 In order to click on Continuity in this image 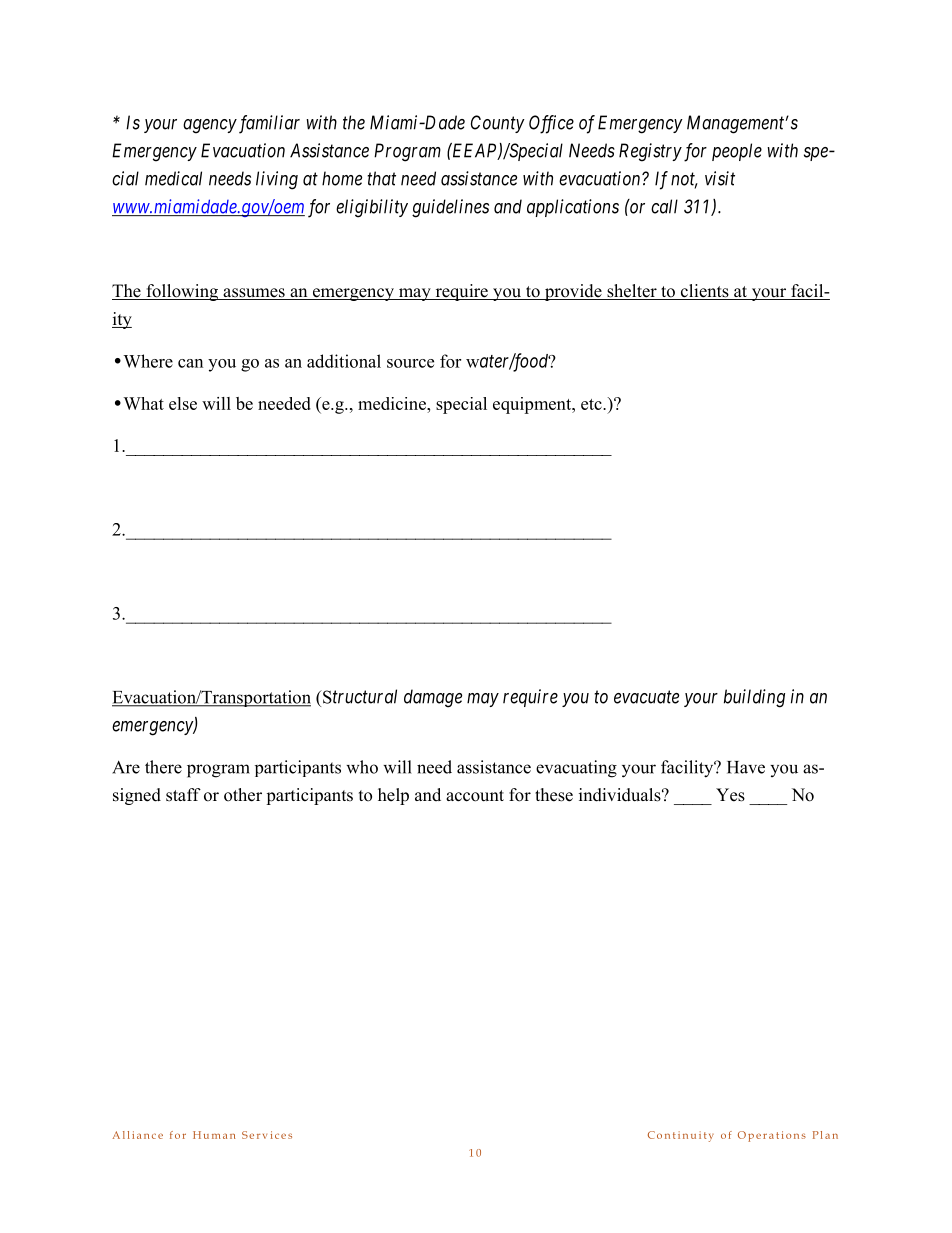, I will do `click(681, 1136)`.
